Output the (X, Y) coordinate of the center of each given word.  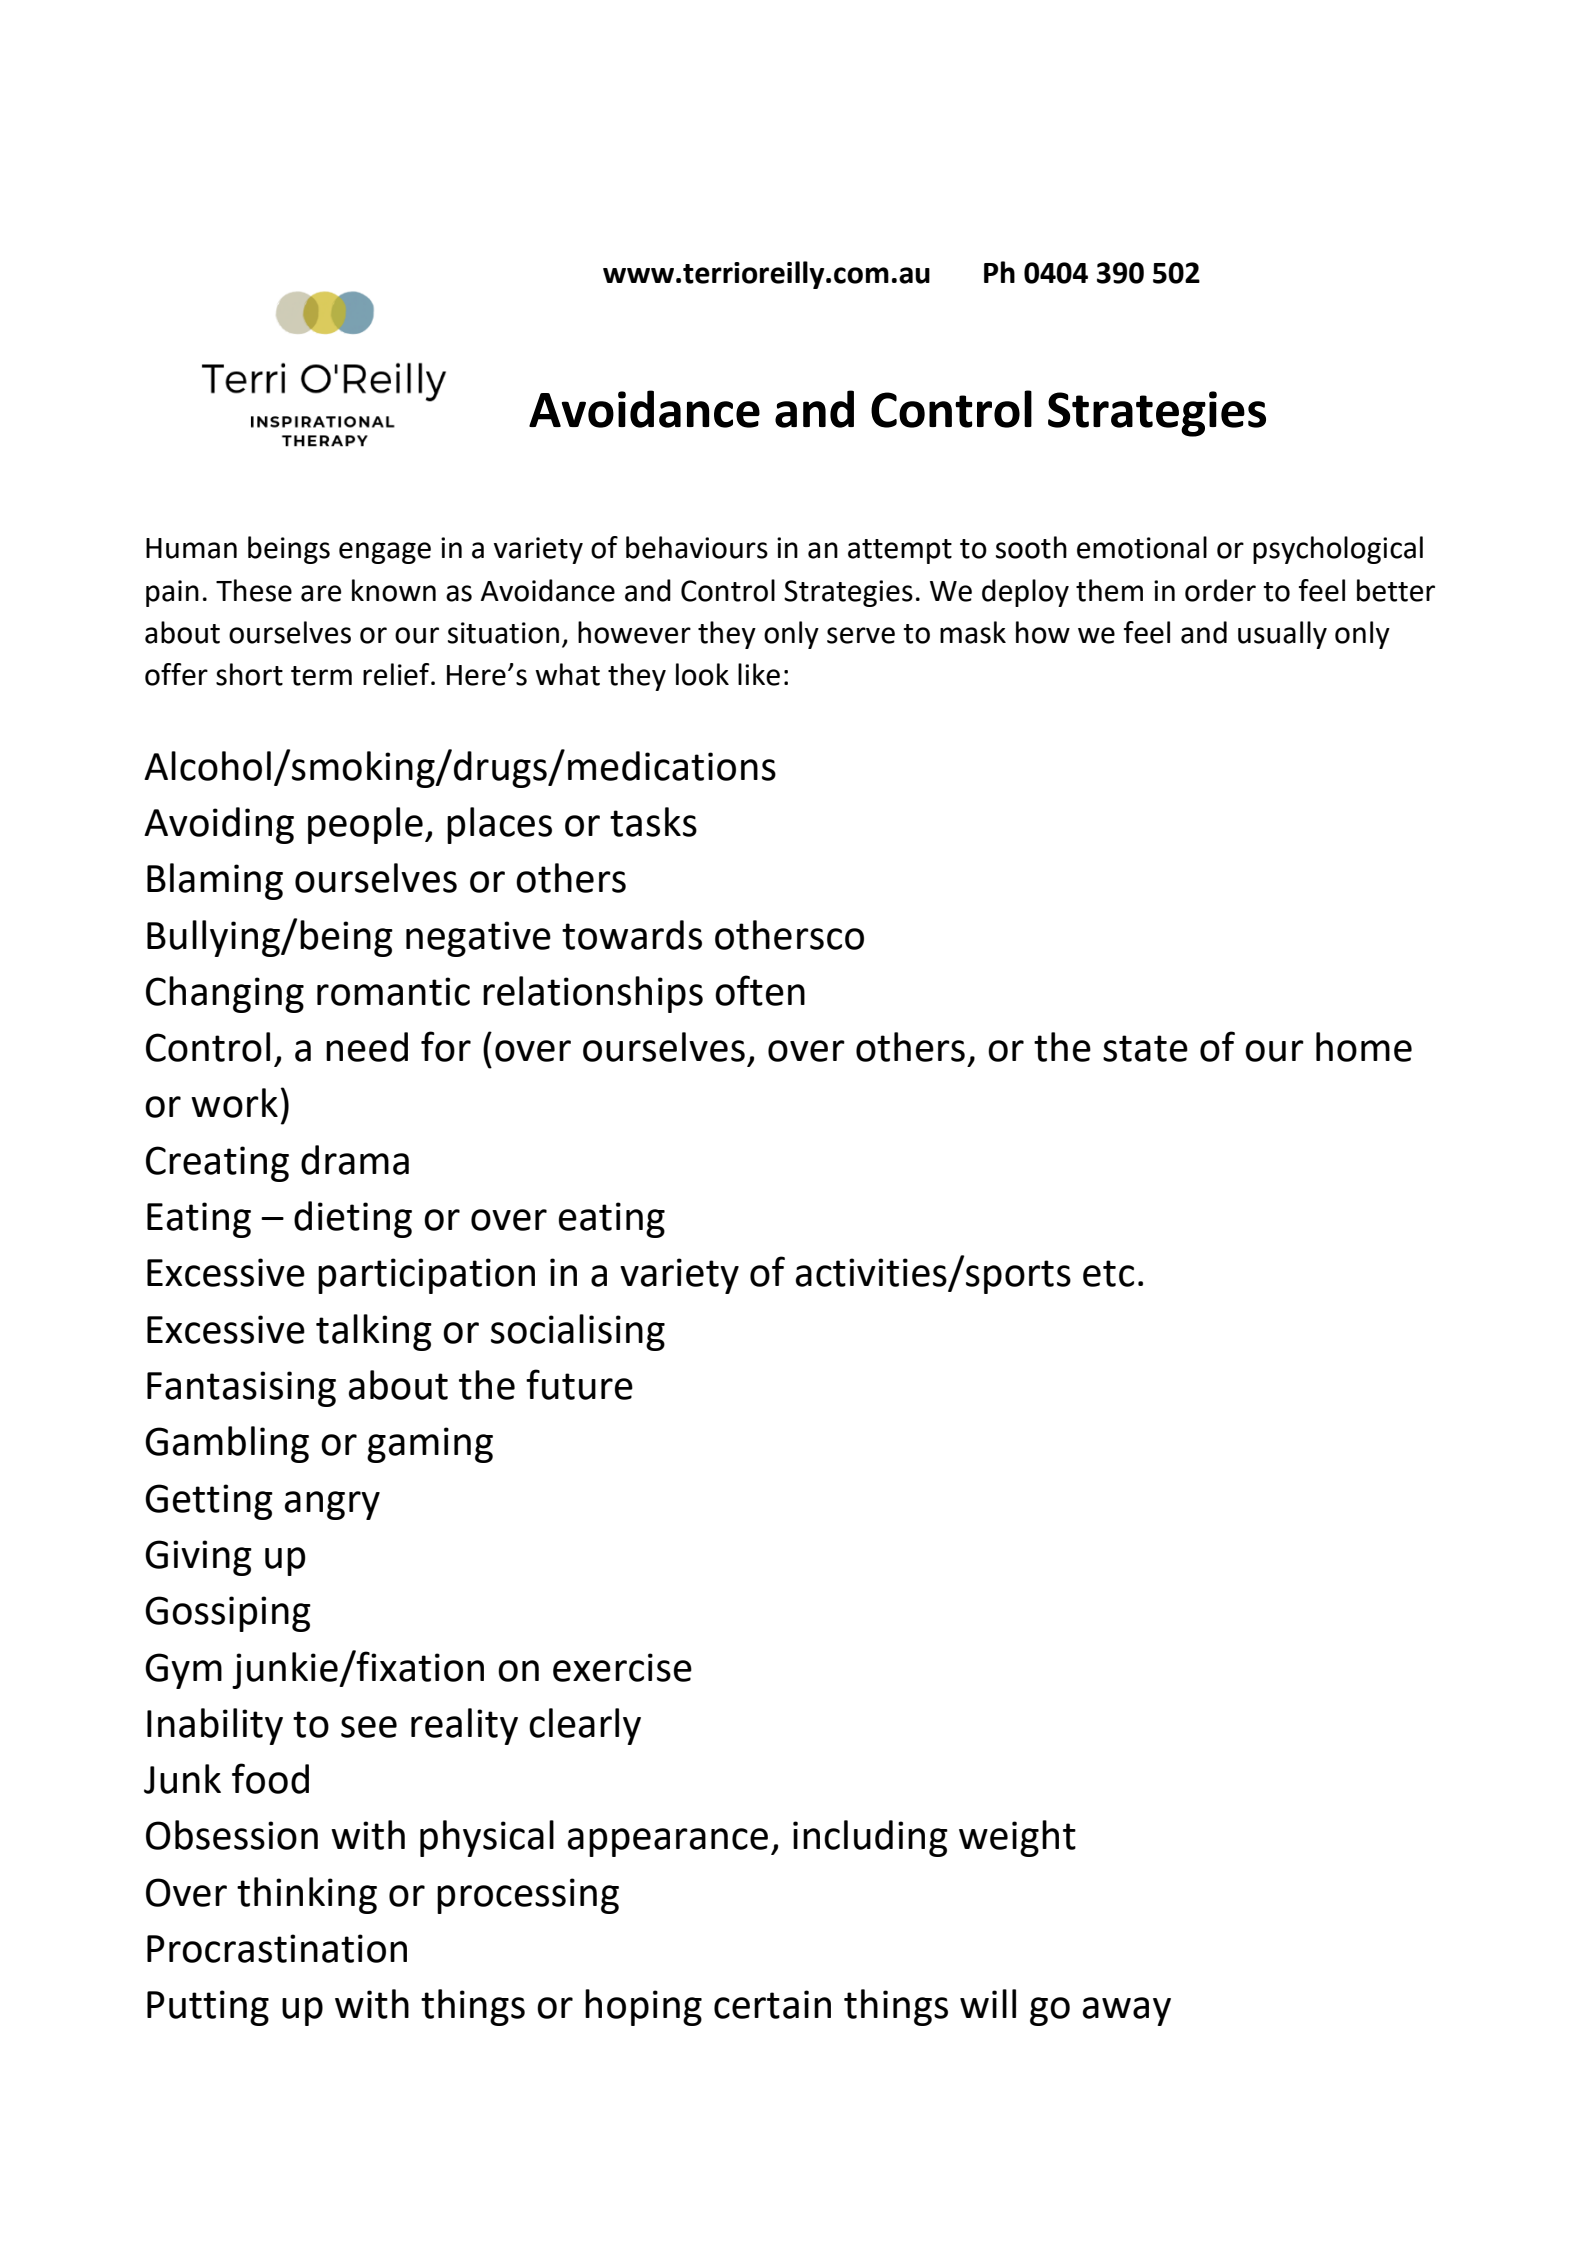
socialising (578, 1332)
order (1220, 590)
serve (861, 635)
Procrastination (277, 1948)
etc (1108, 1273)
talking (374, 1332)
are (321, 593)
